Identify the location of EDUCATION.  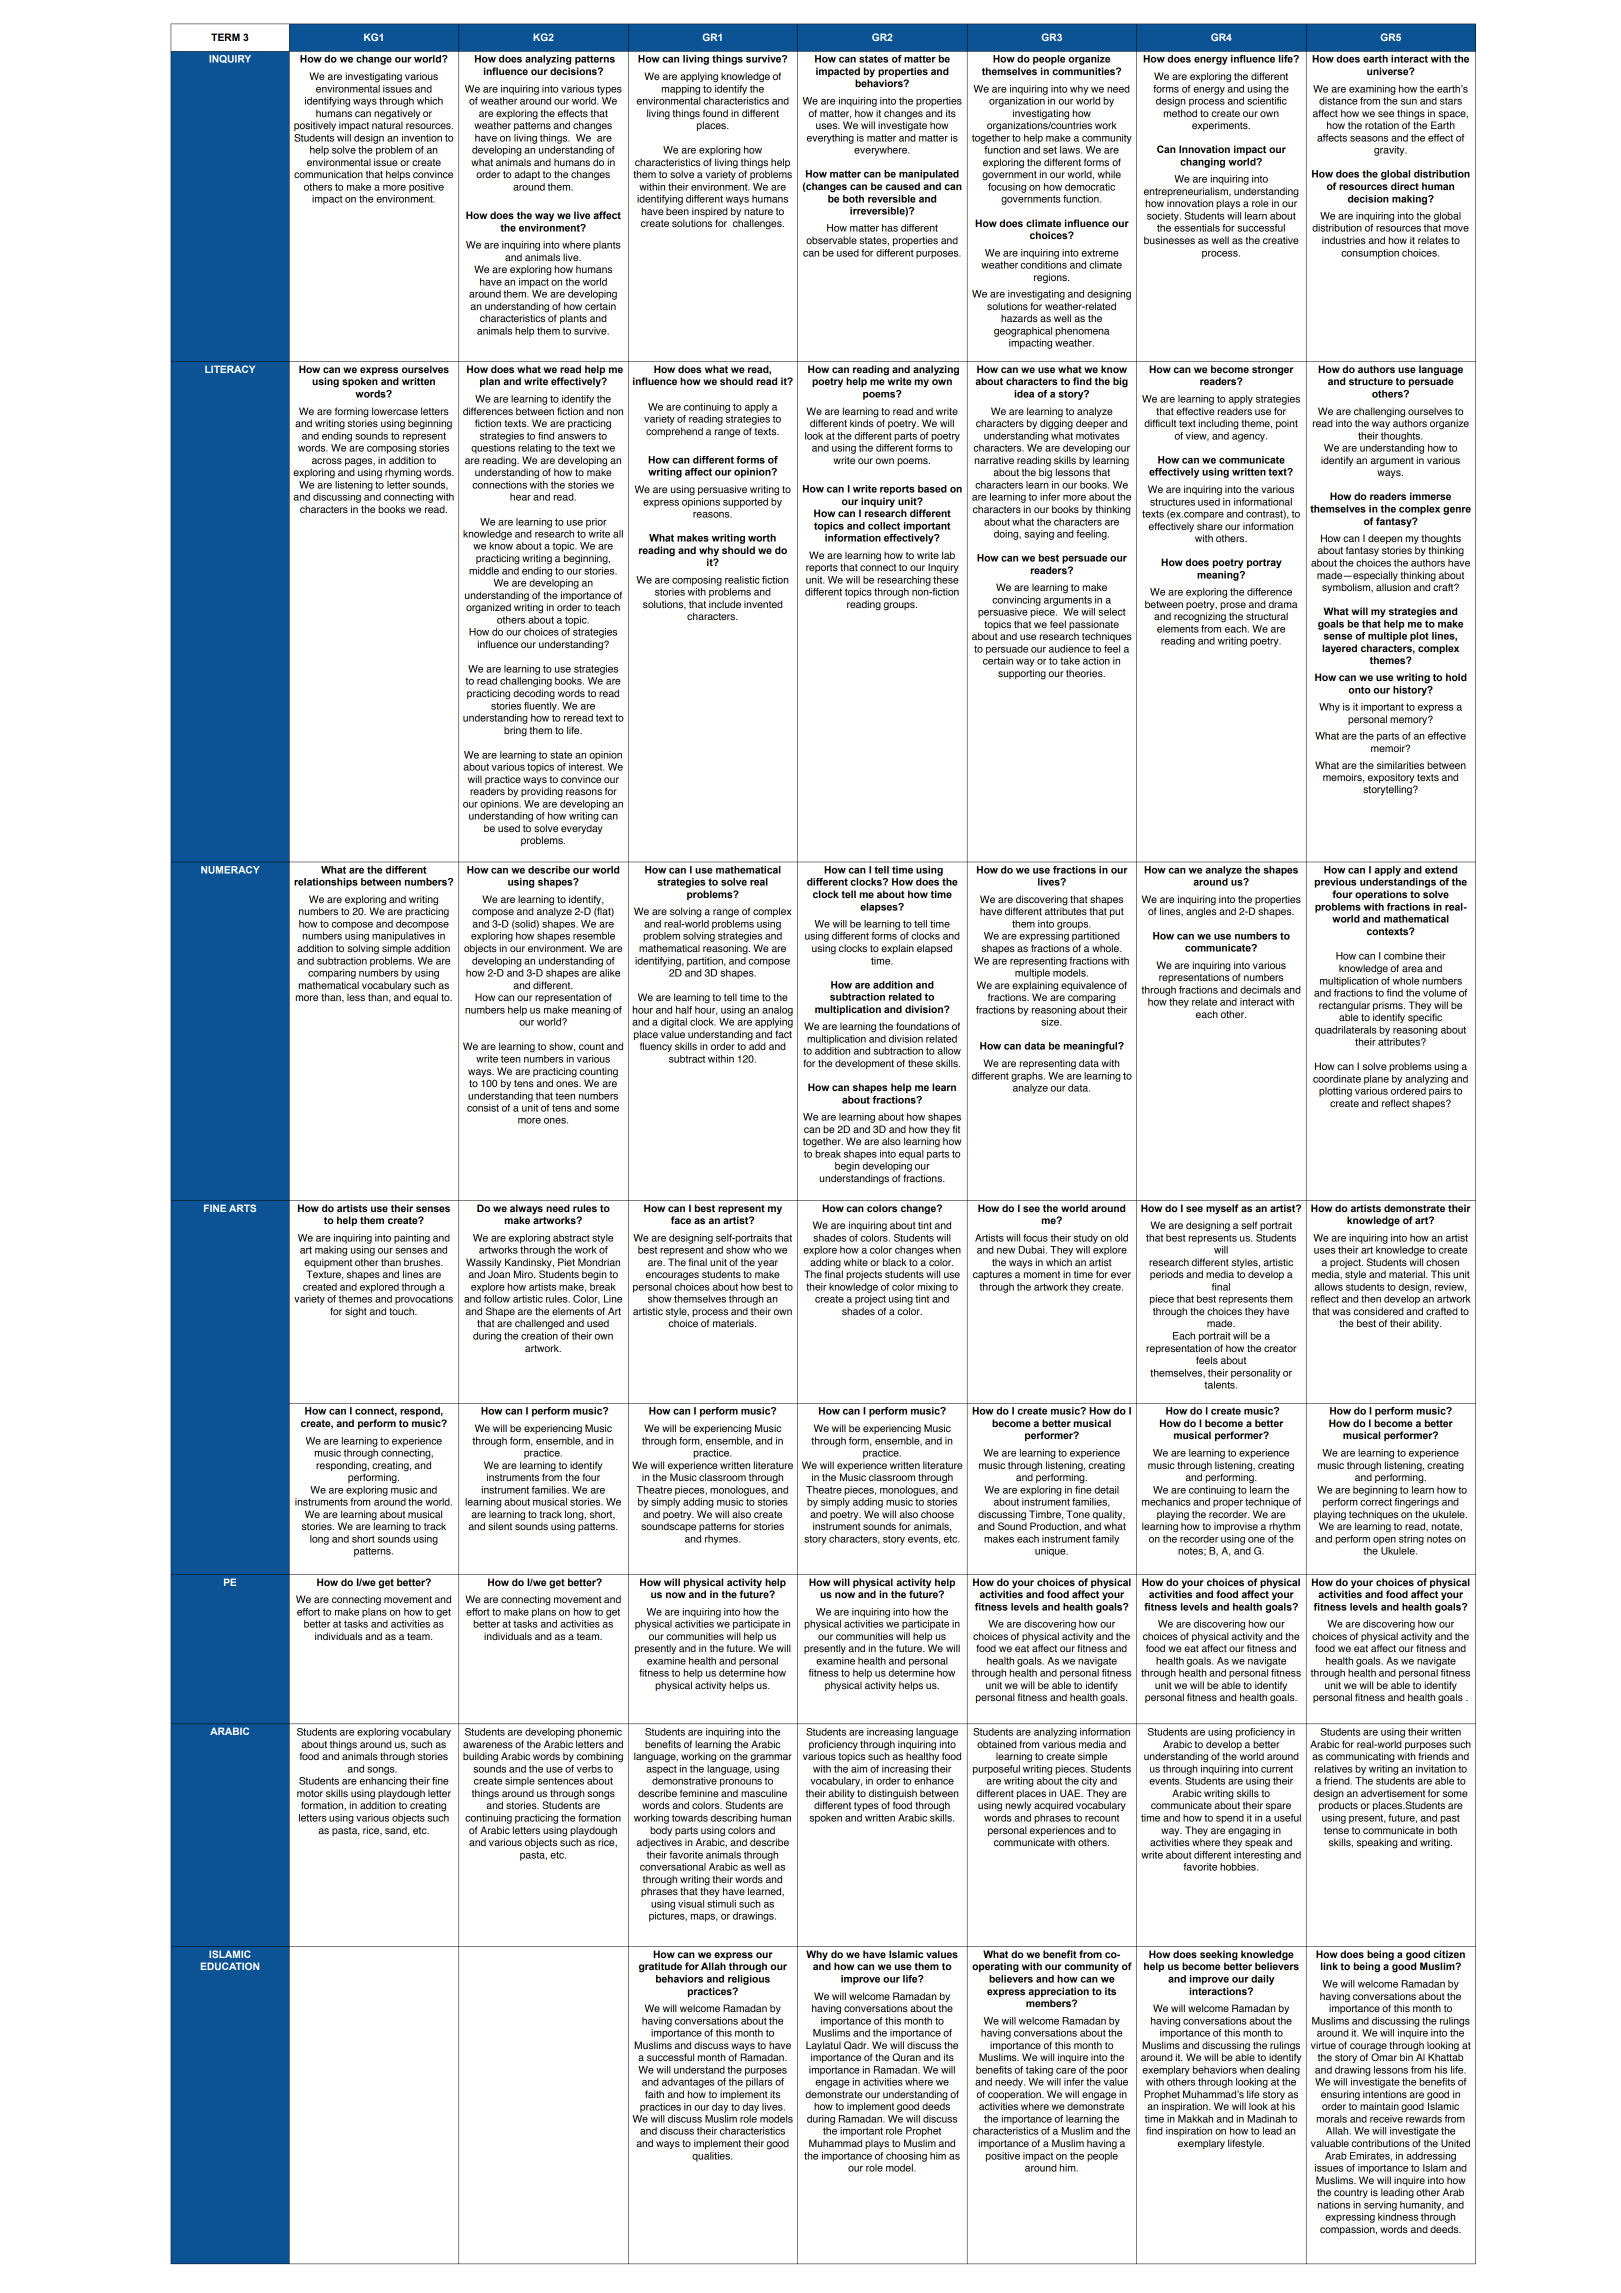
(230, 1966).
